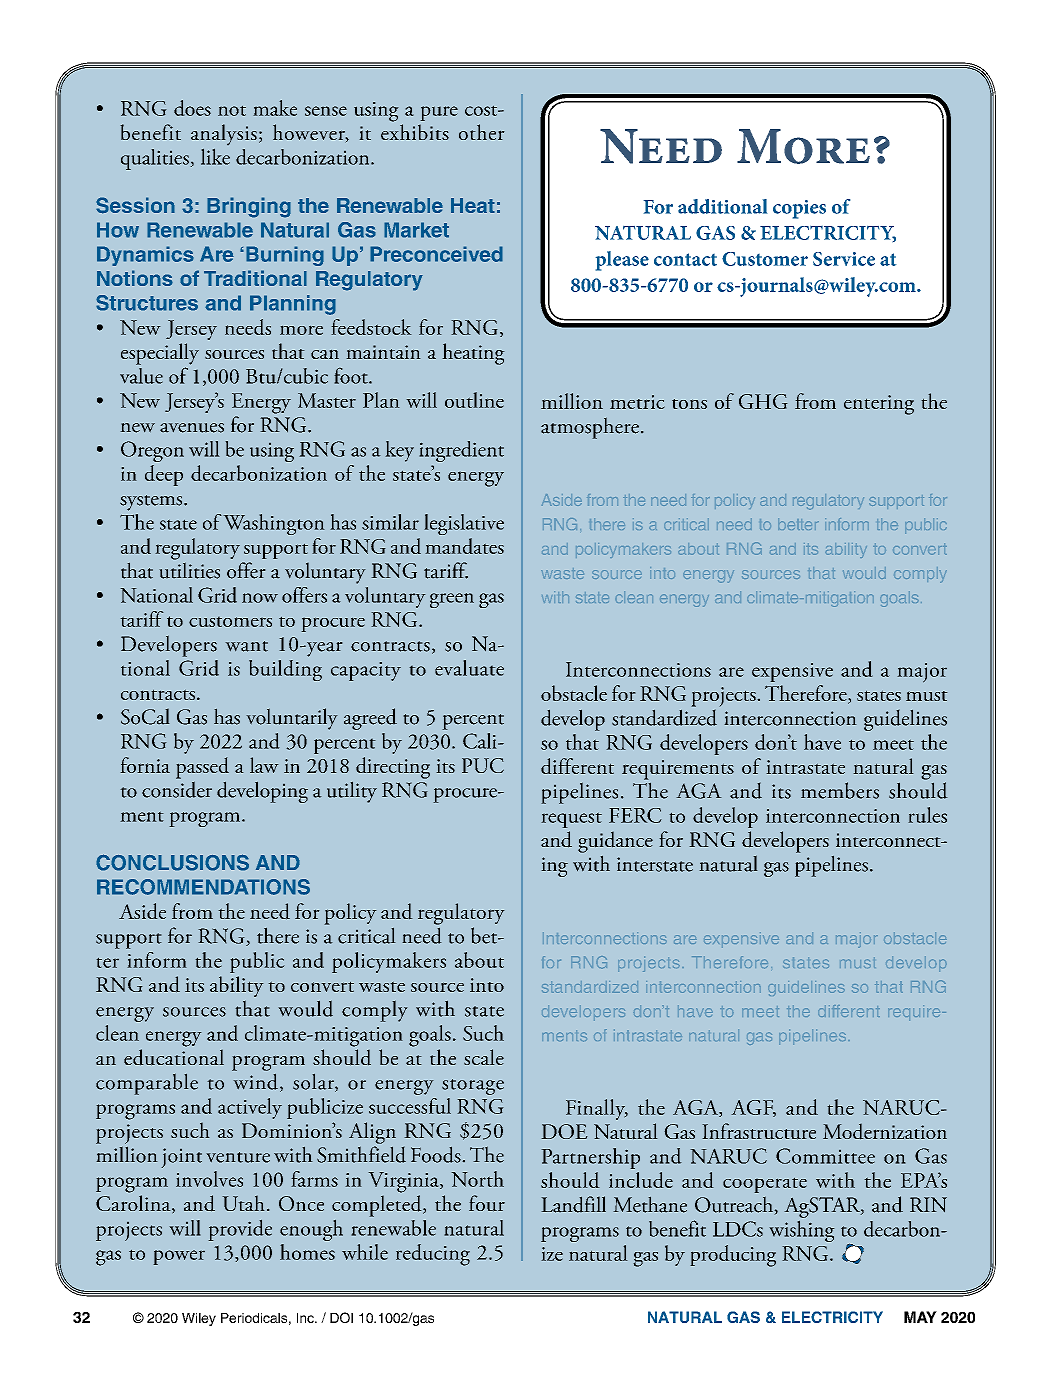  Describe the element at coordinates (571, 820) in the image. I see `request` at that location.
